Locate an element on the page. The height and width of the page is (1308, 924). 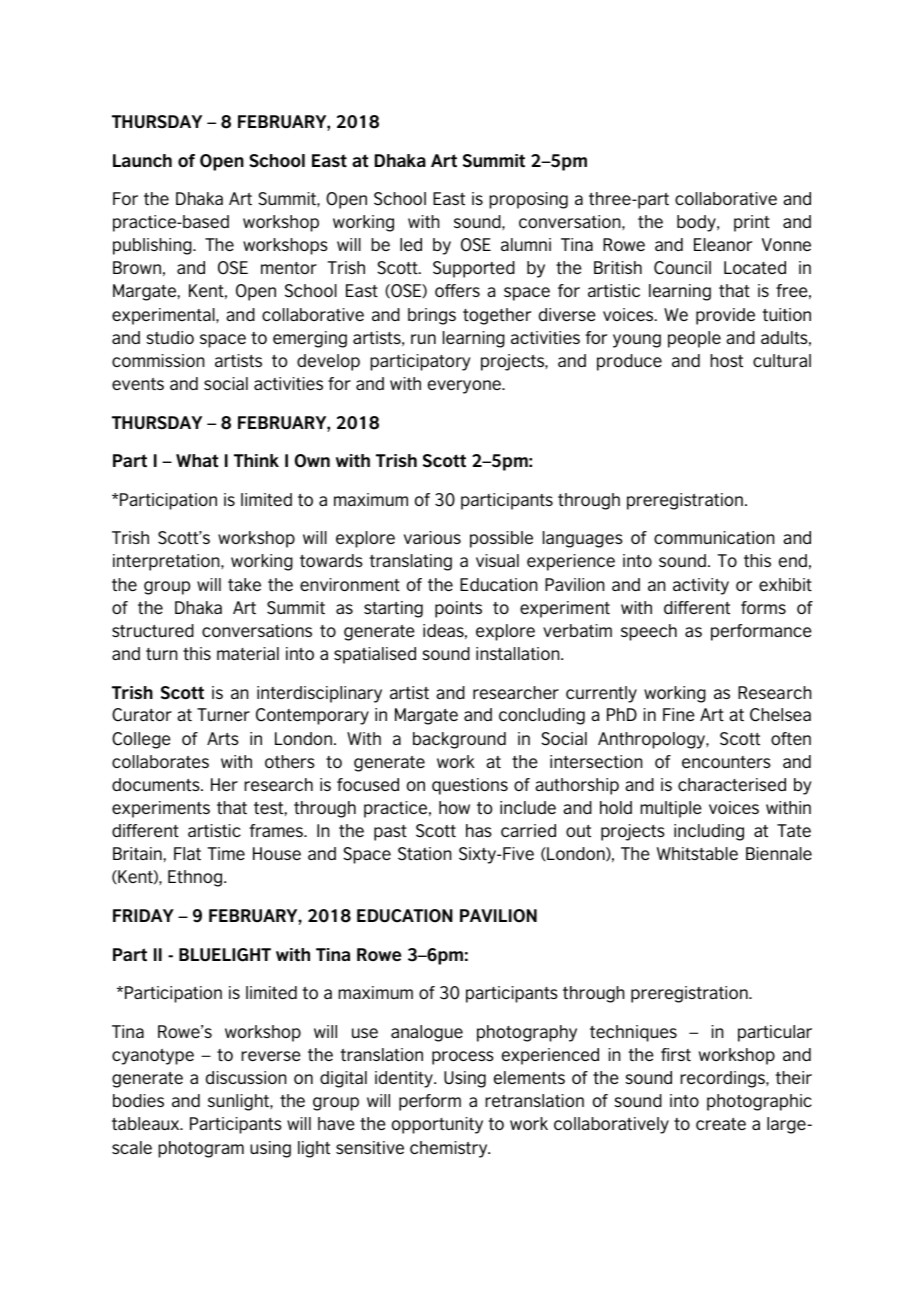
proposing is located at coordinates (528, 200).
